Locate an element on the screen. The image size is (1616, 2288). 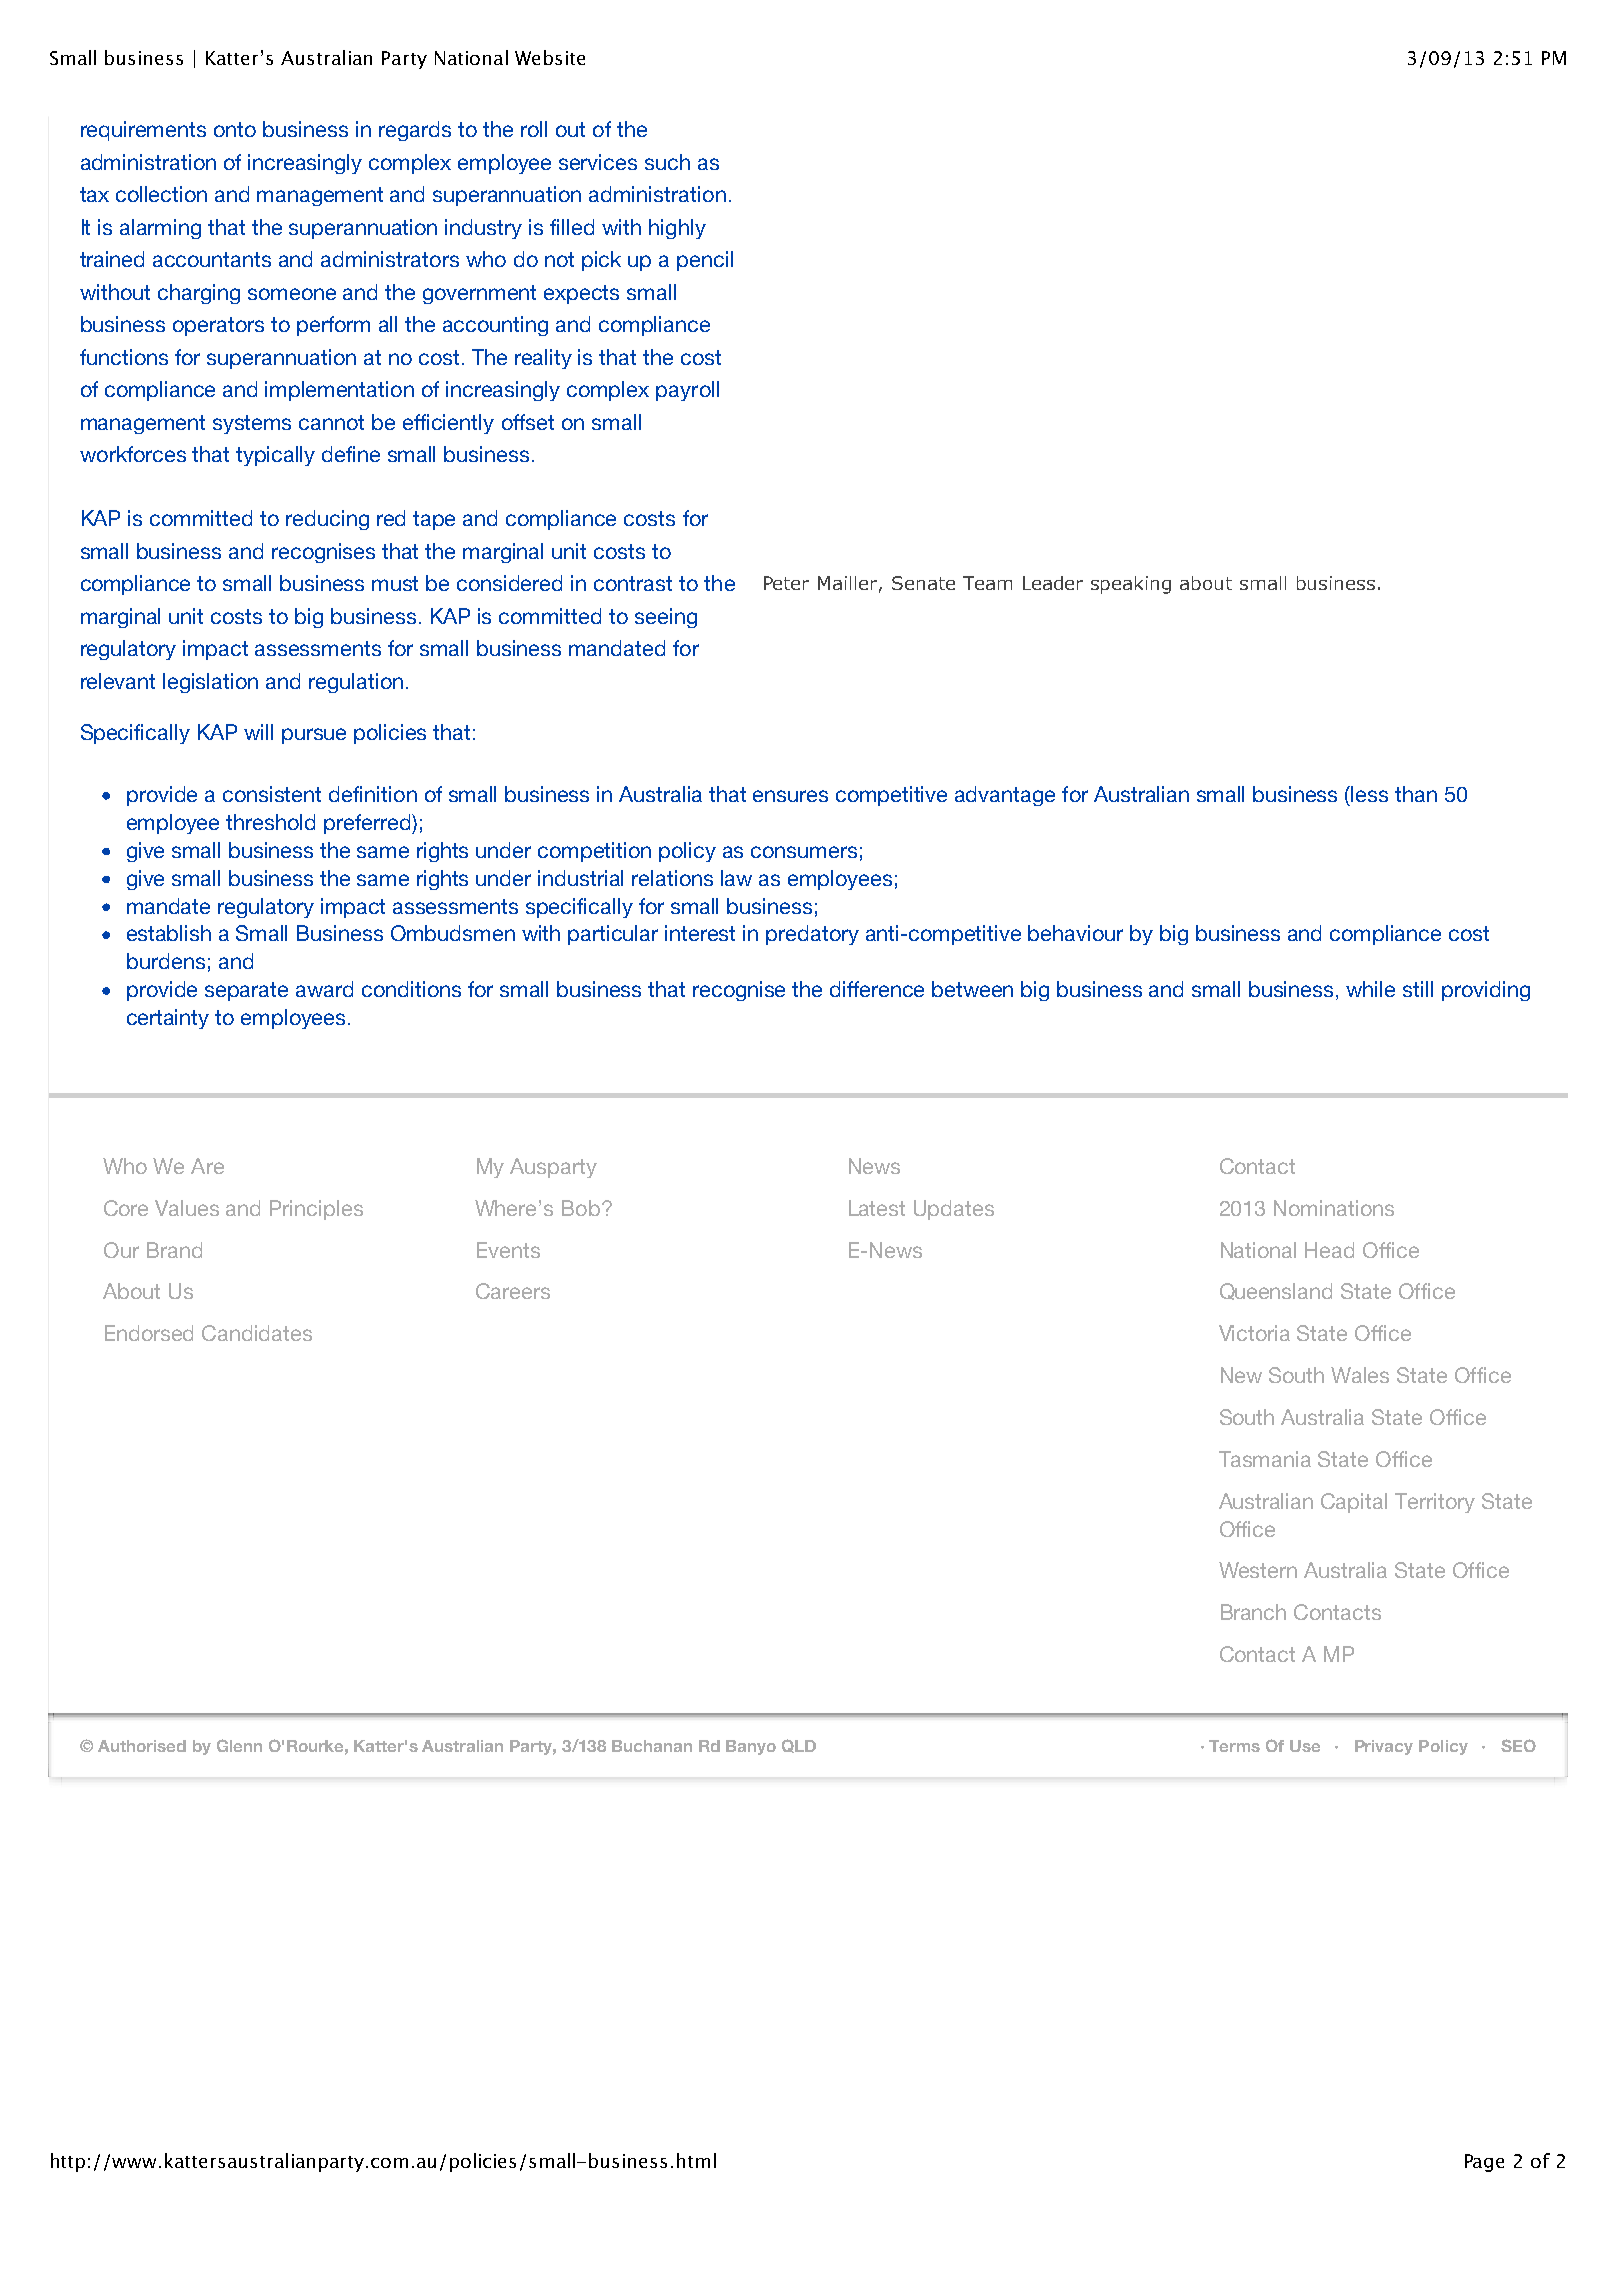
Latest is located at coordinates (877, 1208).
